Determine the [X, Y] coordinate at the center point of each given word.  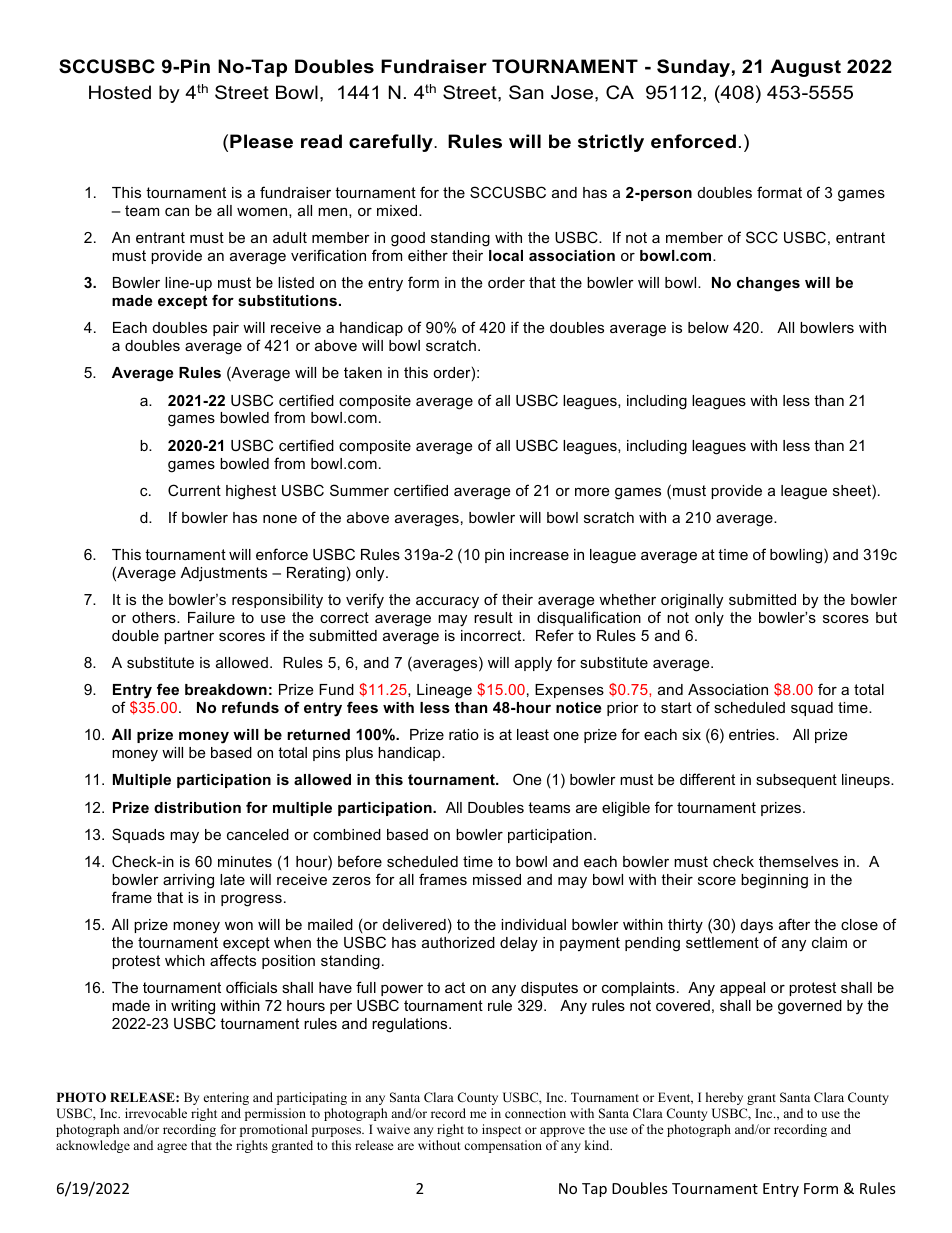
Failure [211, 617]
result [493, 617]
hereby [724, 1098]
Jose [573, 92]
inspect [501, 1130]
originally [692, 601]
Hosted [120, 92]
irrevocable [156, 1113]
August [805, 68]
